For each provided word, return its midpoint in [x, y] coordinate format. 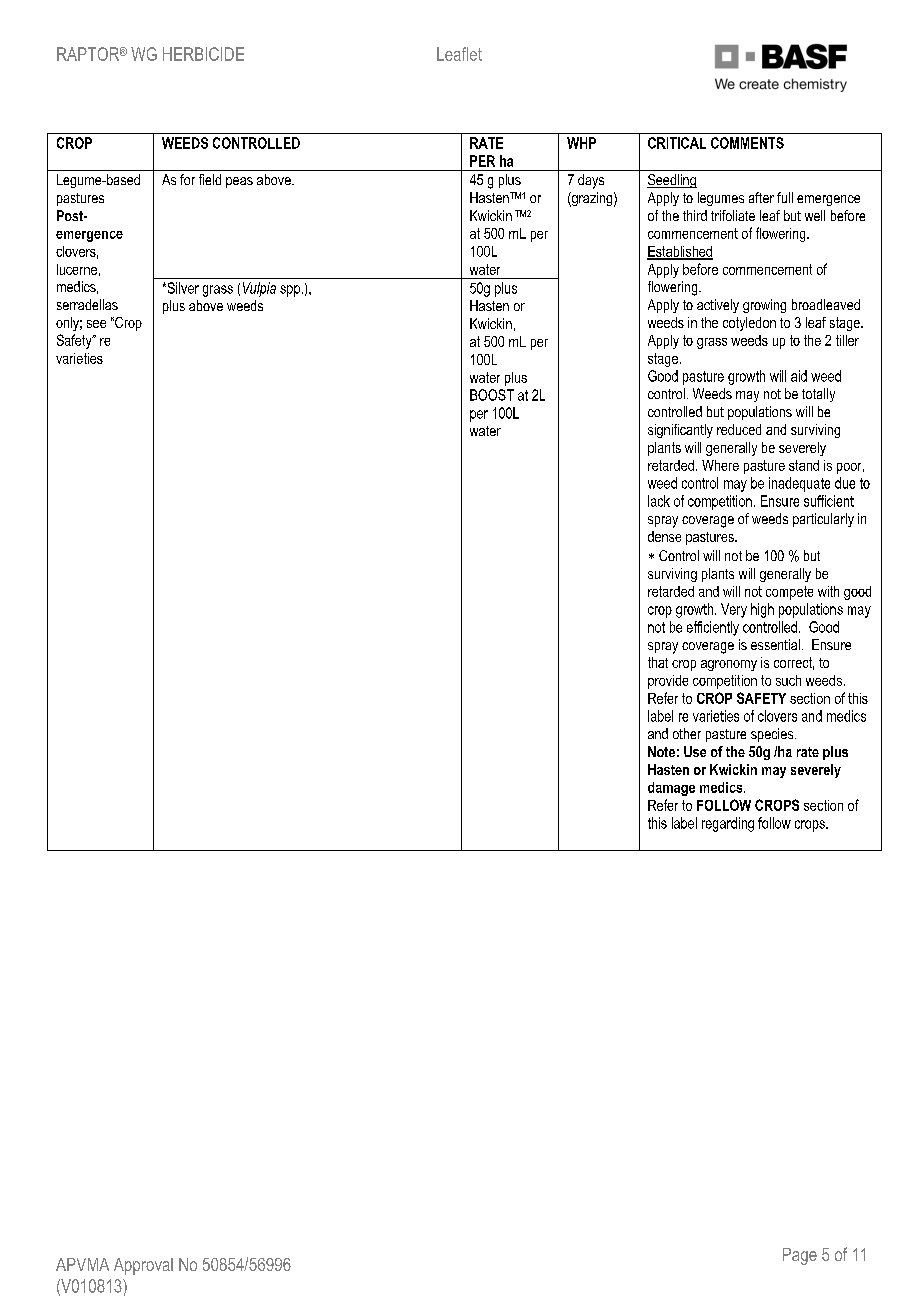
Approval [143, 1266]
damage [671, 789]
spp [290, 291]
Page [800, 1256]
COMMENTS [747, 143]
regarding [728, 824]
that [658, 662]
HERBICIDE [203, 54]
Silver [182, 288]
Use [695, 751]
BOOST [492, 395]
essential [775, 644]
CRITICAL [677, 143]
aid [799, 376]
